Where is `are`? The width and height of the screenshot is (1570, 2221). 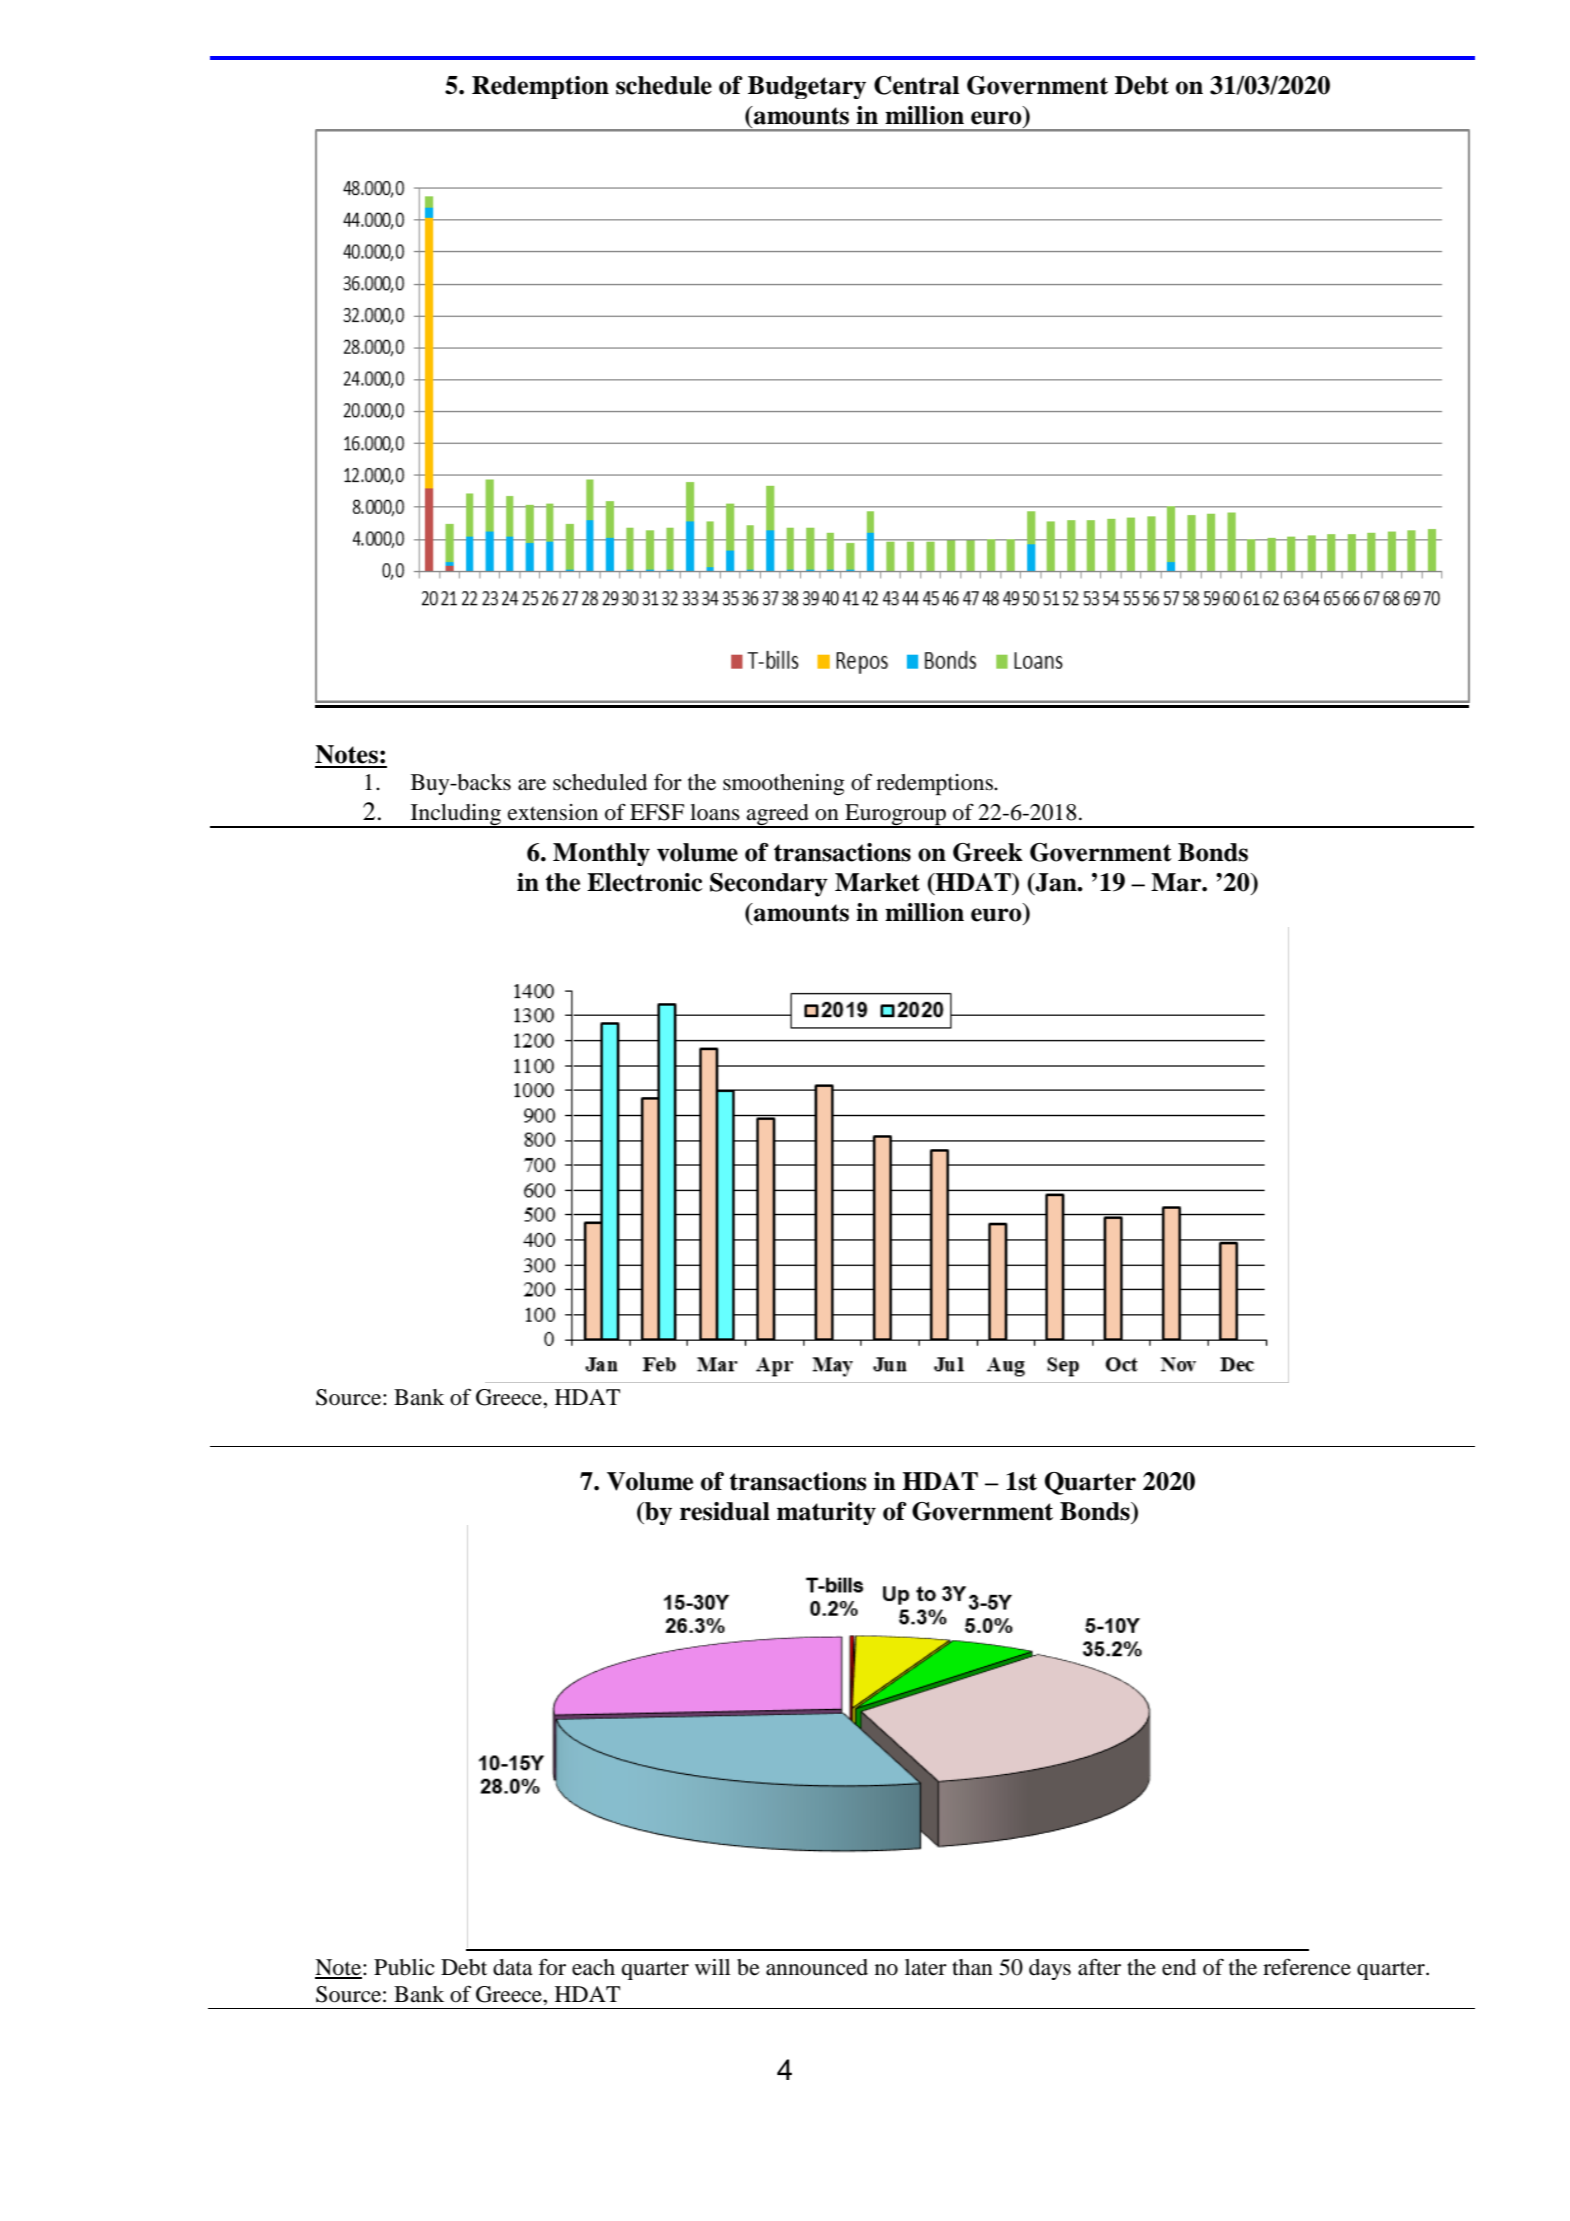 are is located at coordinates (532, 785).
